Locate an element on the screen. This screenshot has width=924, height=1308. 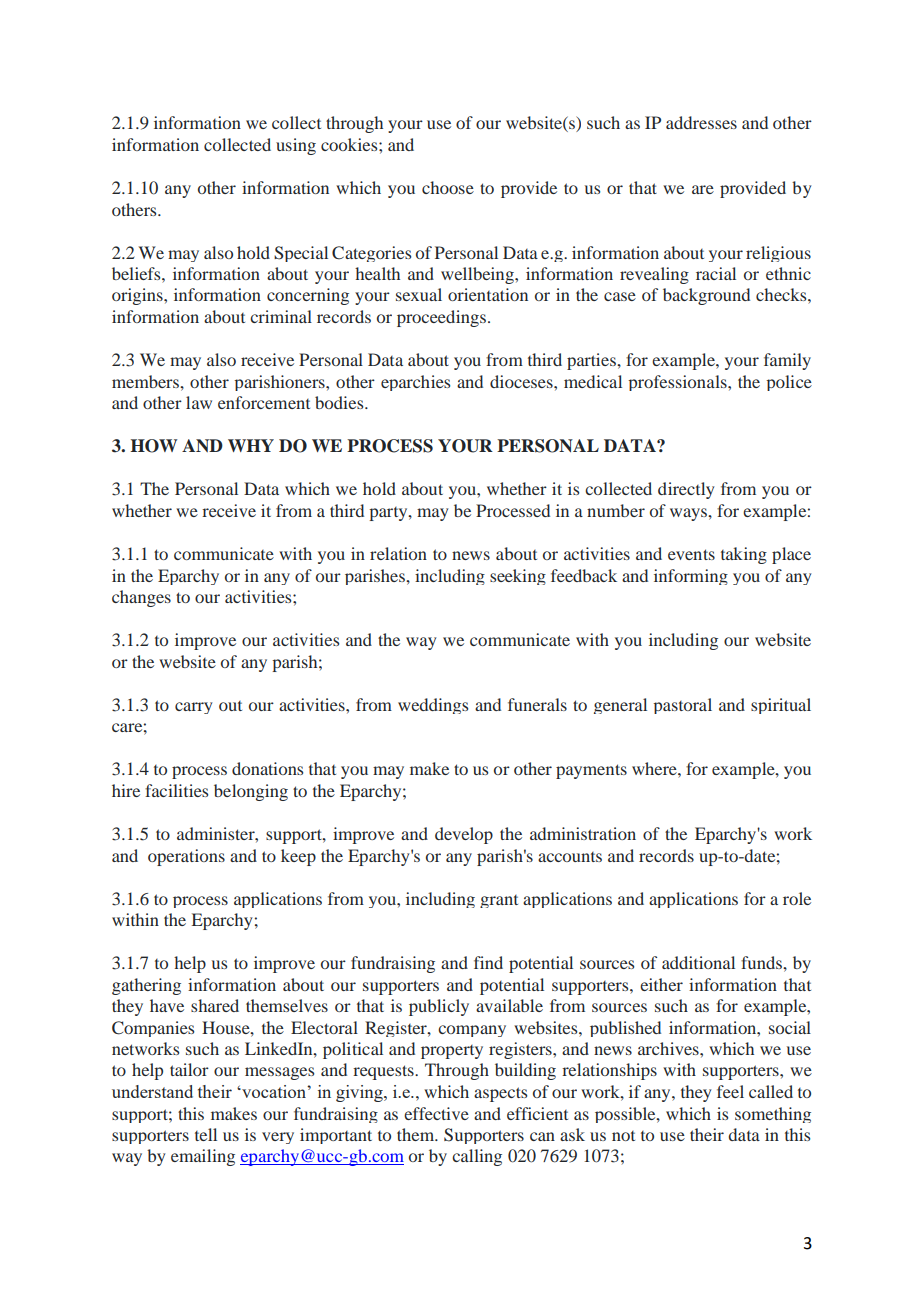
informing is located at coordinates (691, 577).
